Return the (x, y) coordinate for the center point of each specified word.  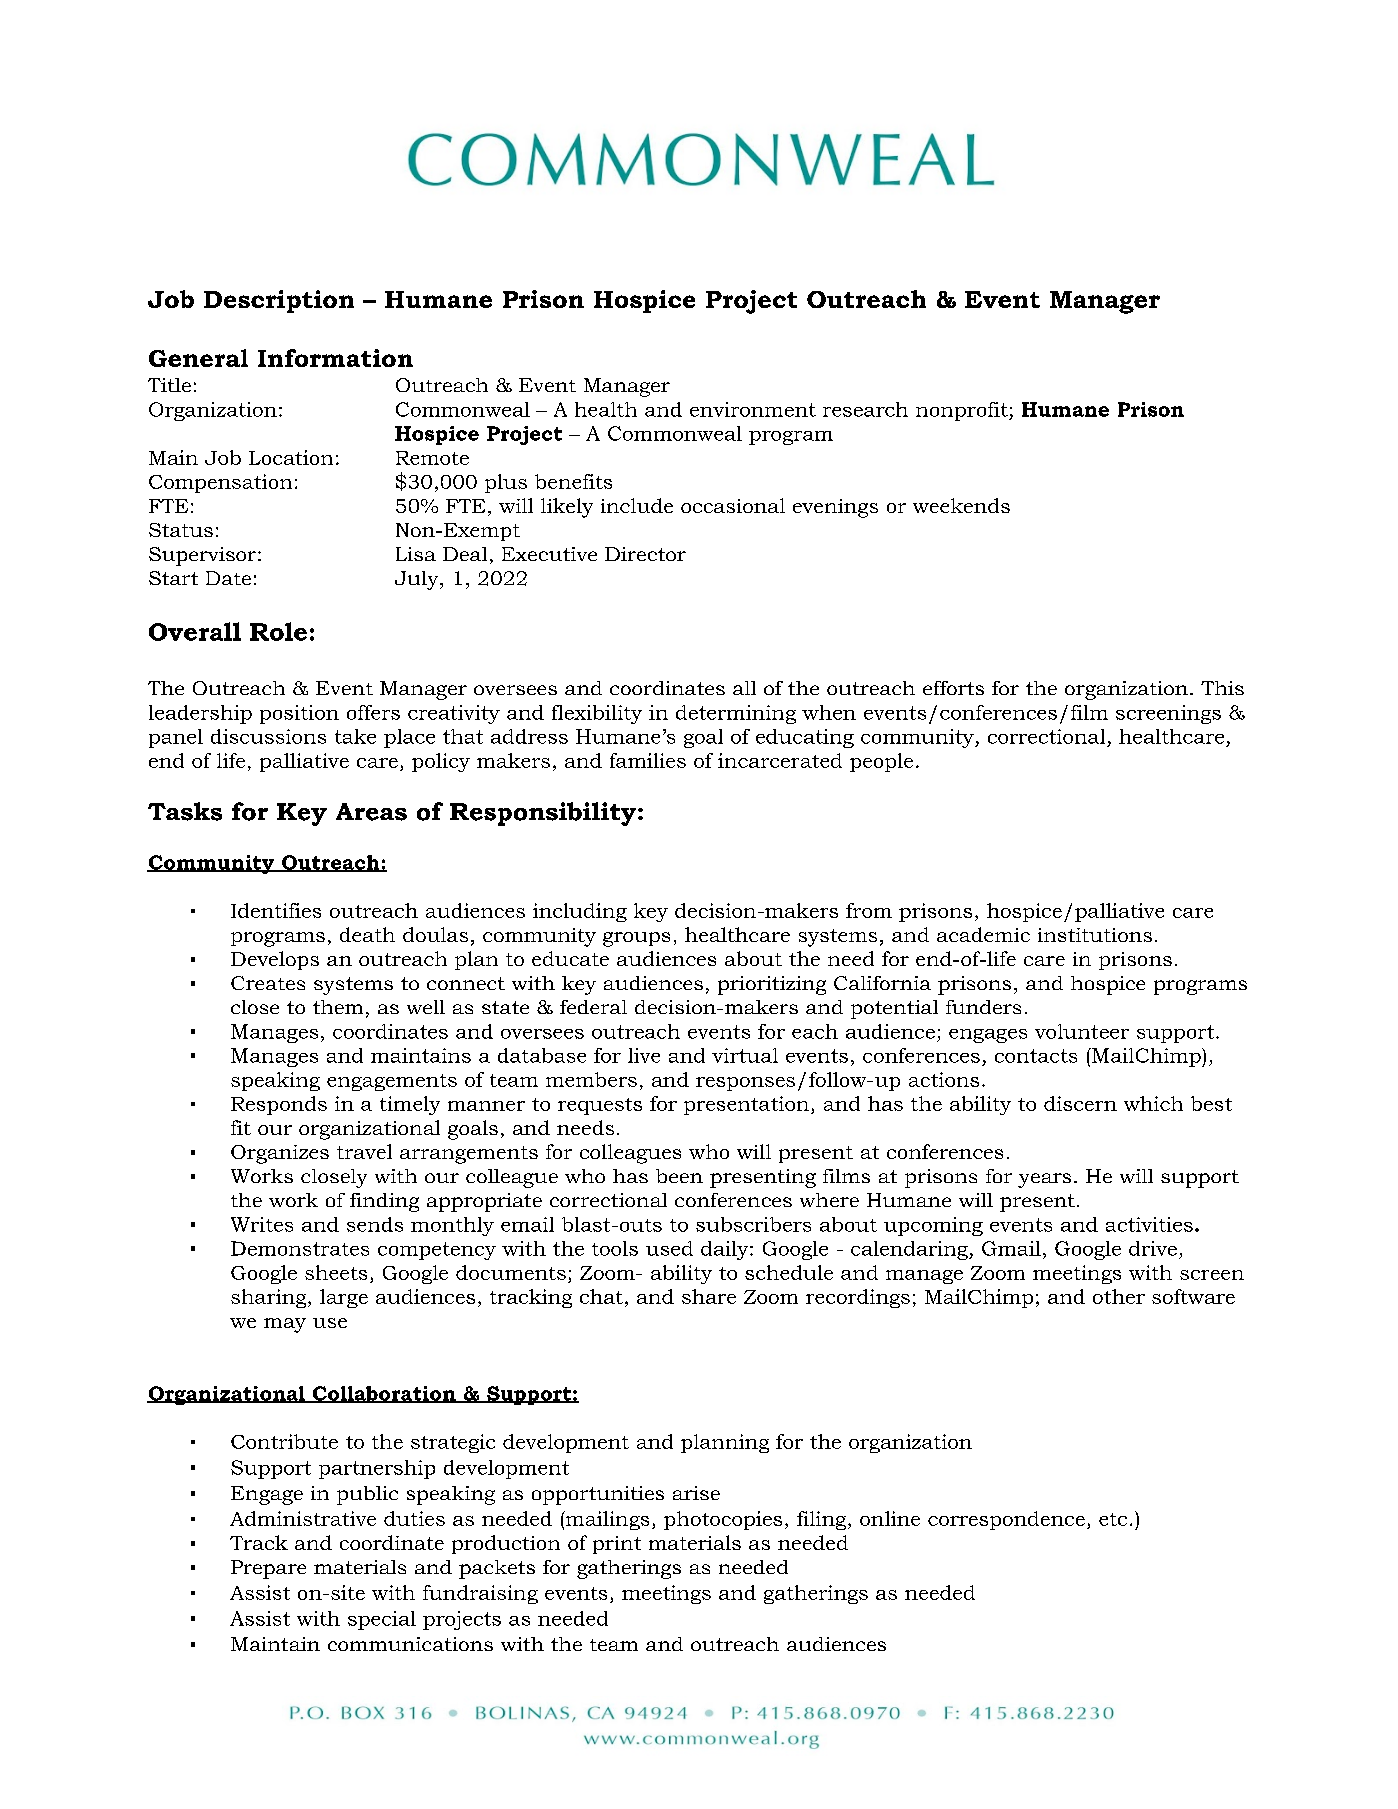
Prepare (268, 1569)
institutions (1095, 935)
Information (335, 358)
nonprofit (963, 411)
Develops (275, 960)
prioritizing (772, 985)
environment (753, 409)
